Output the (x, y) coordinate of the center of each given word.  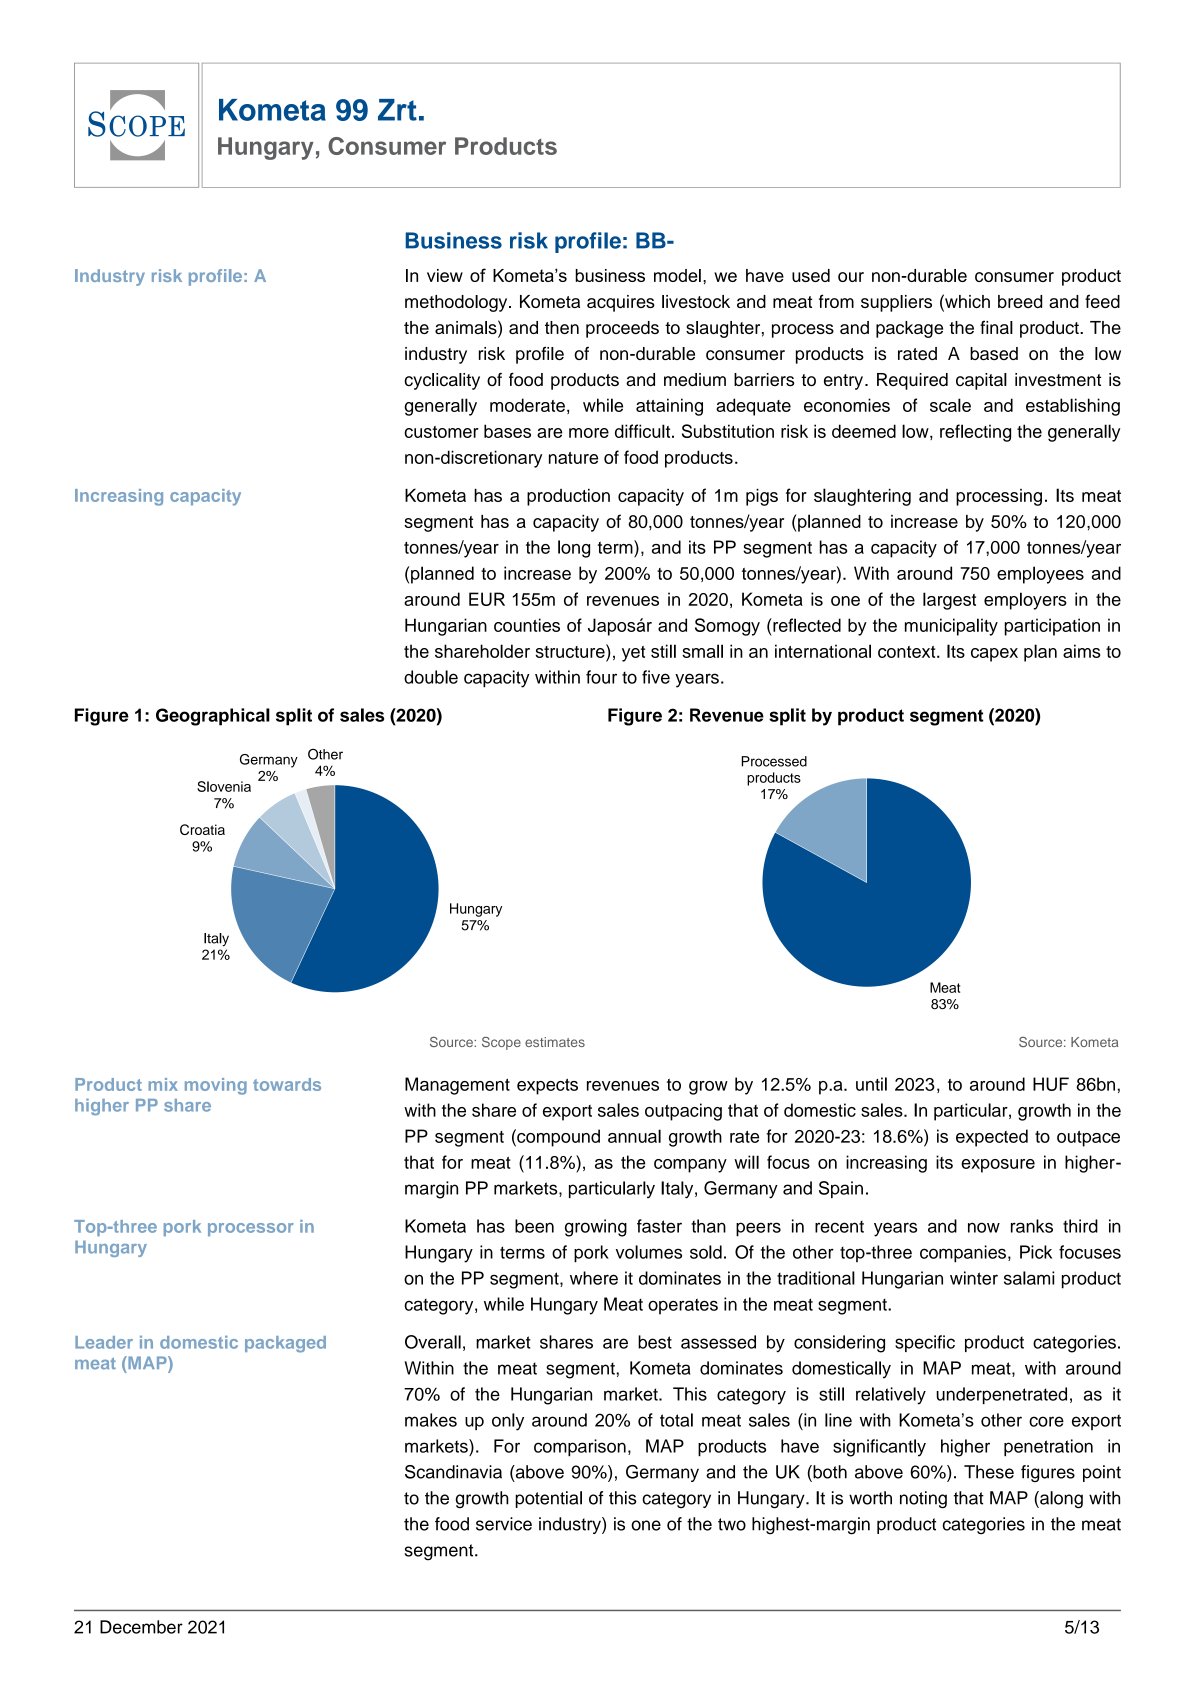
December (141, 1627)
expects (547, 1086)
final (996, 327)
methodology (457, 303)
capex (994, 655)
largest (949, 601)
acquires (621, 303)
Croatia (202, 829)
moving (216, 1086)
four (601, 677)
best (655, 1342)
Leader (104, 1342)
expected (992, 1138)
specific (925, 1343)
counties (527, 625)
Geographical (213, 717)
